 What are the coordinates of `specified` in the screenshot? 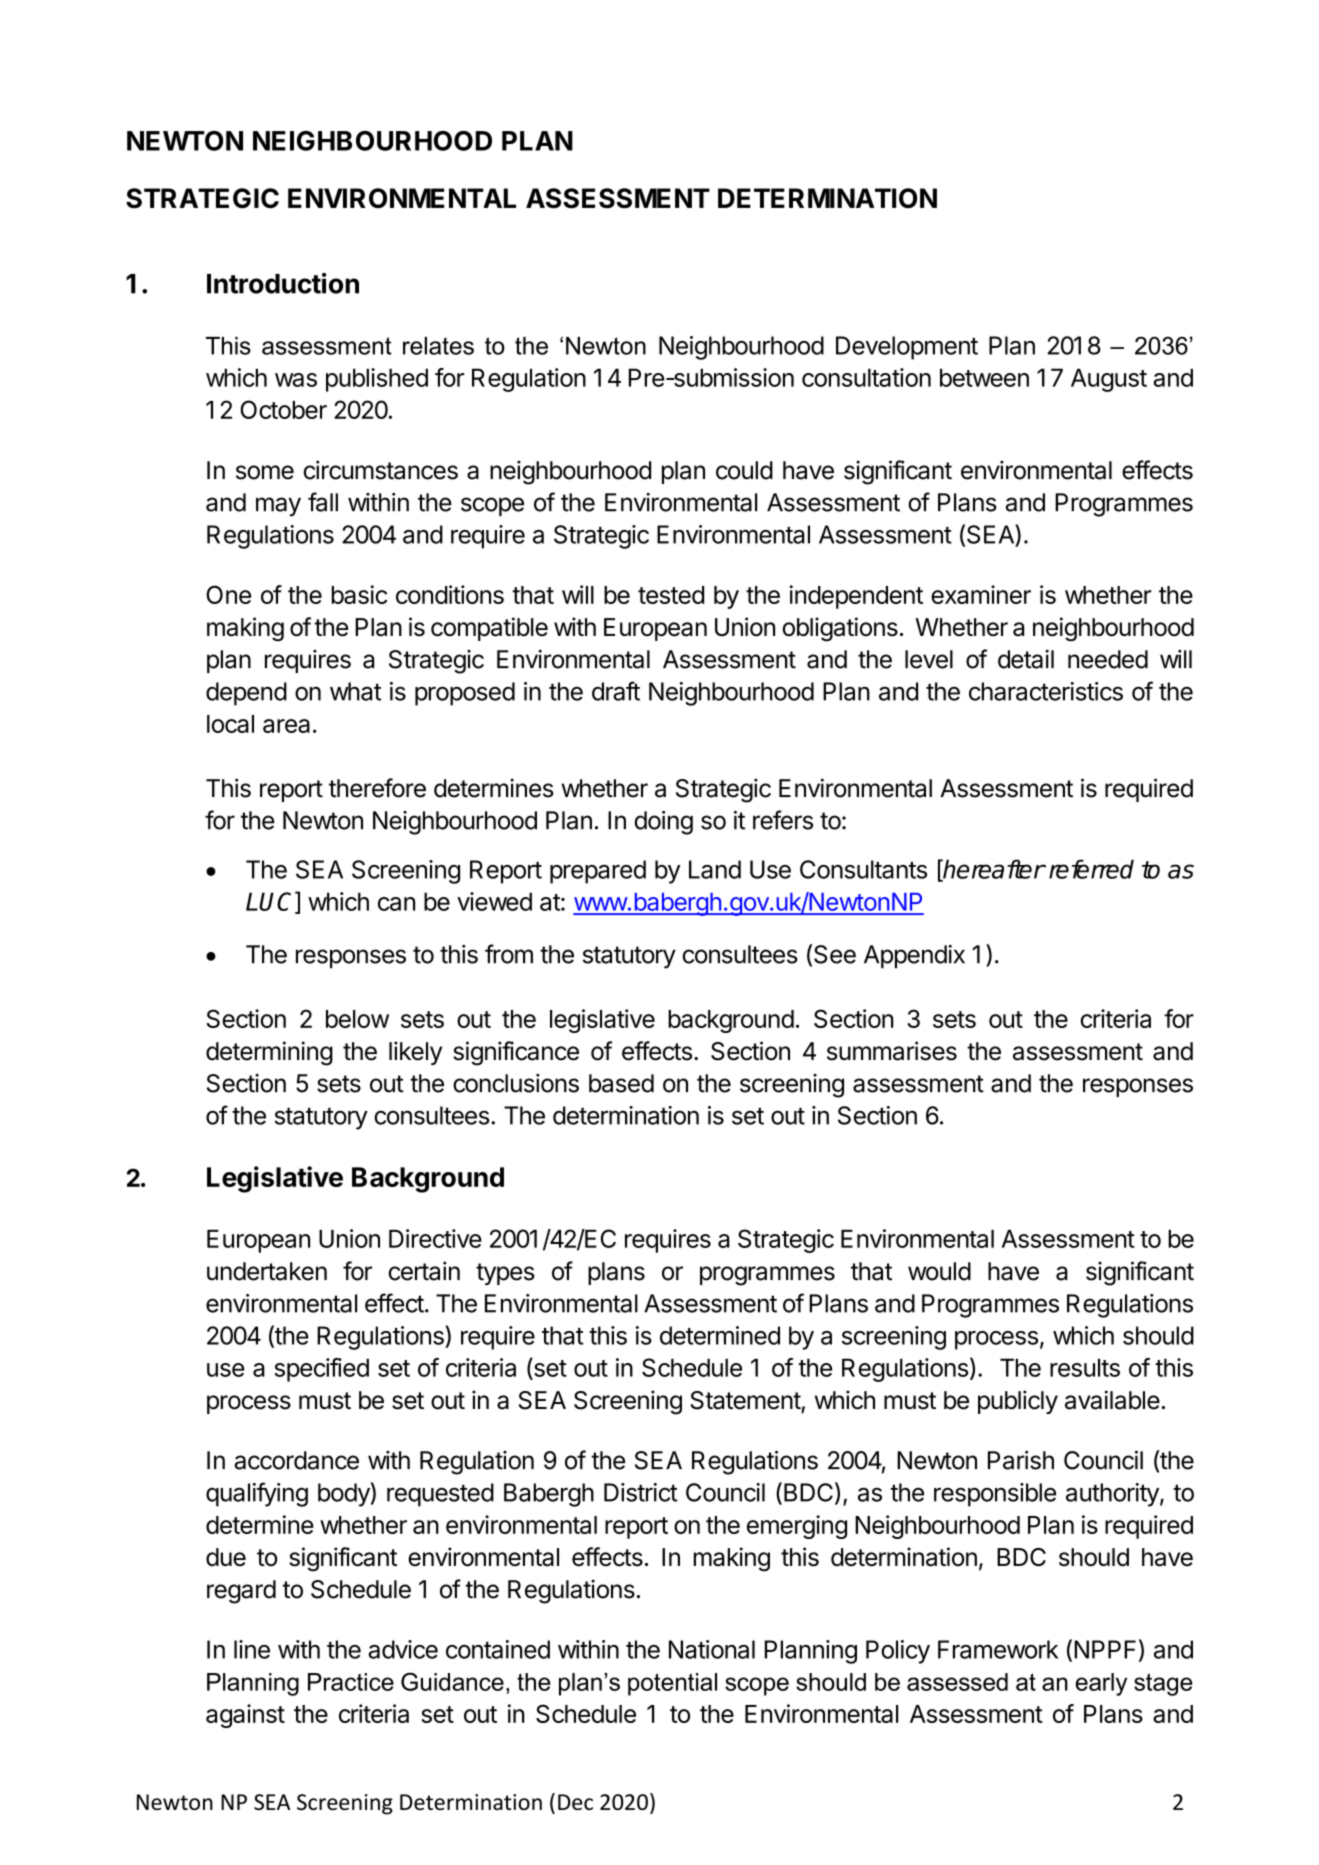 It's located at (321, 1370).
